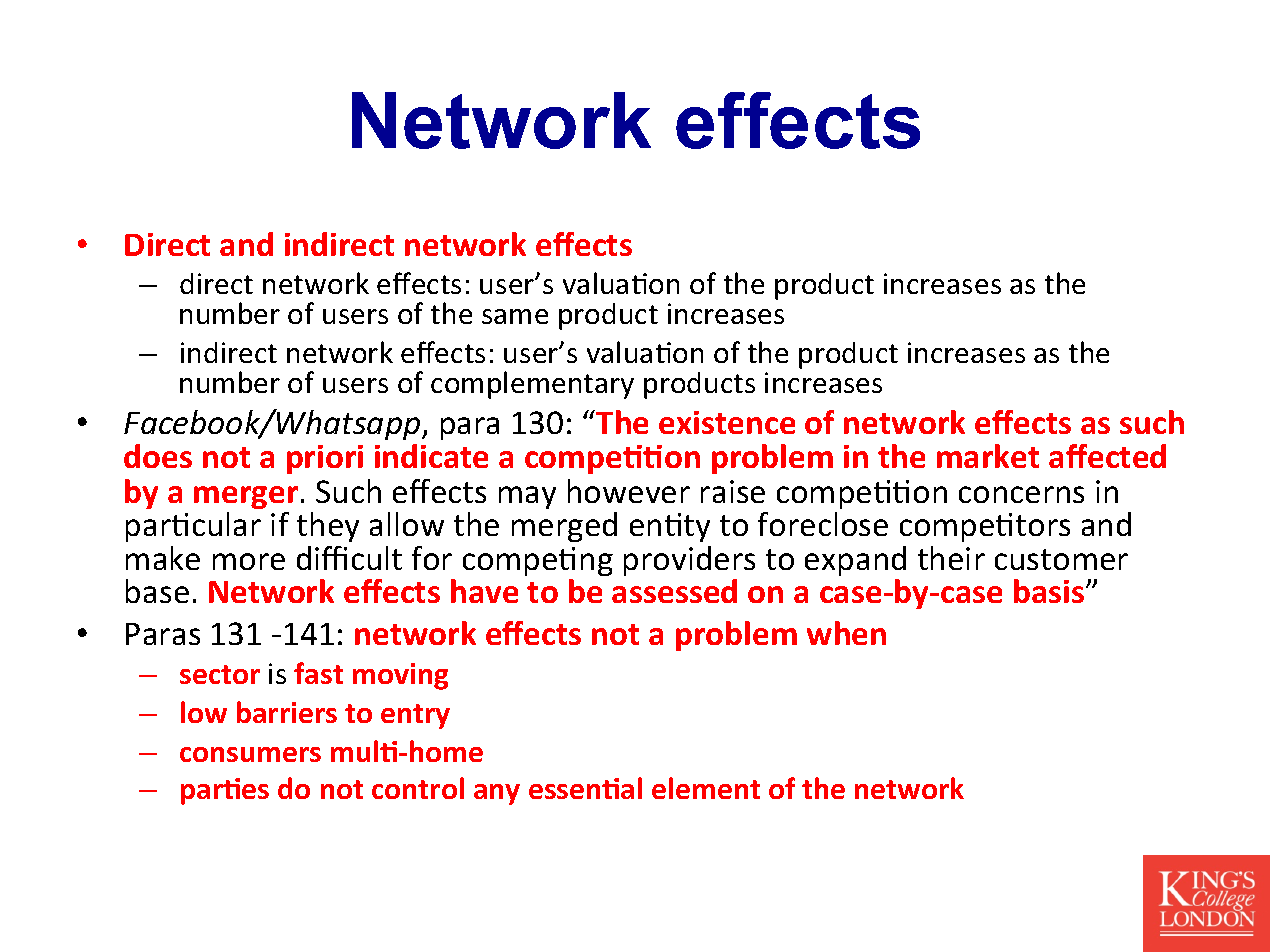  What do you see at coordinates (846, 633) in the document?
I see `when` at bounding box center [846, 633].
